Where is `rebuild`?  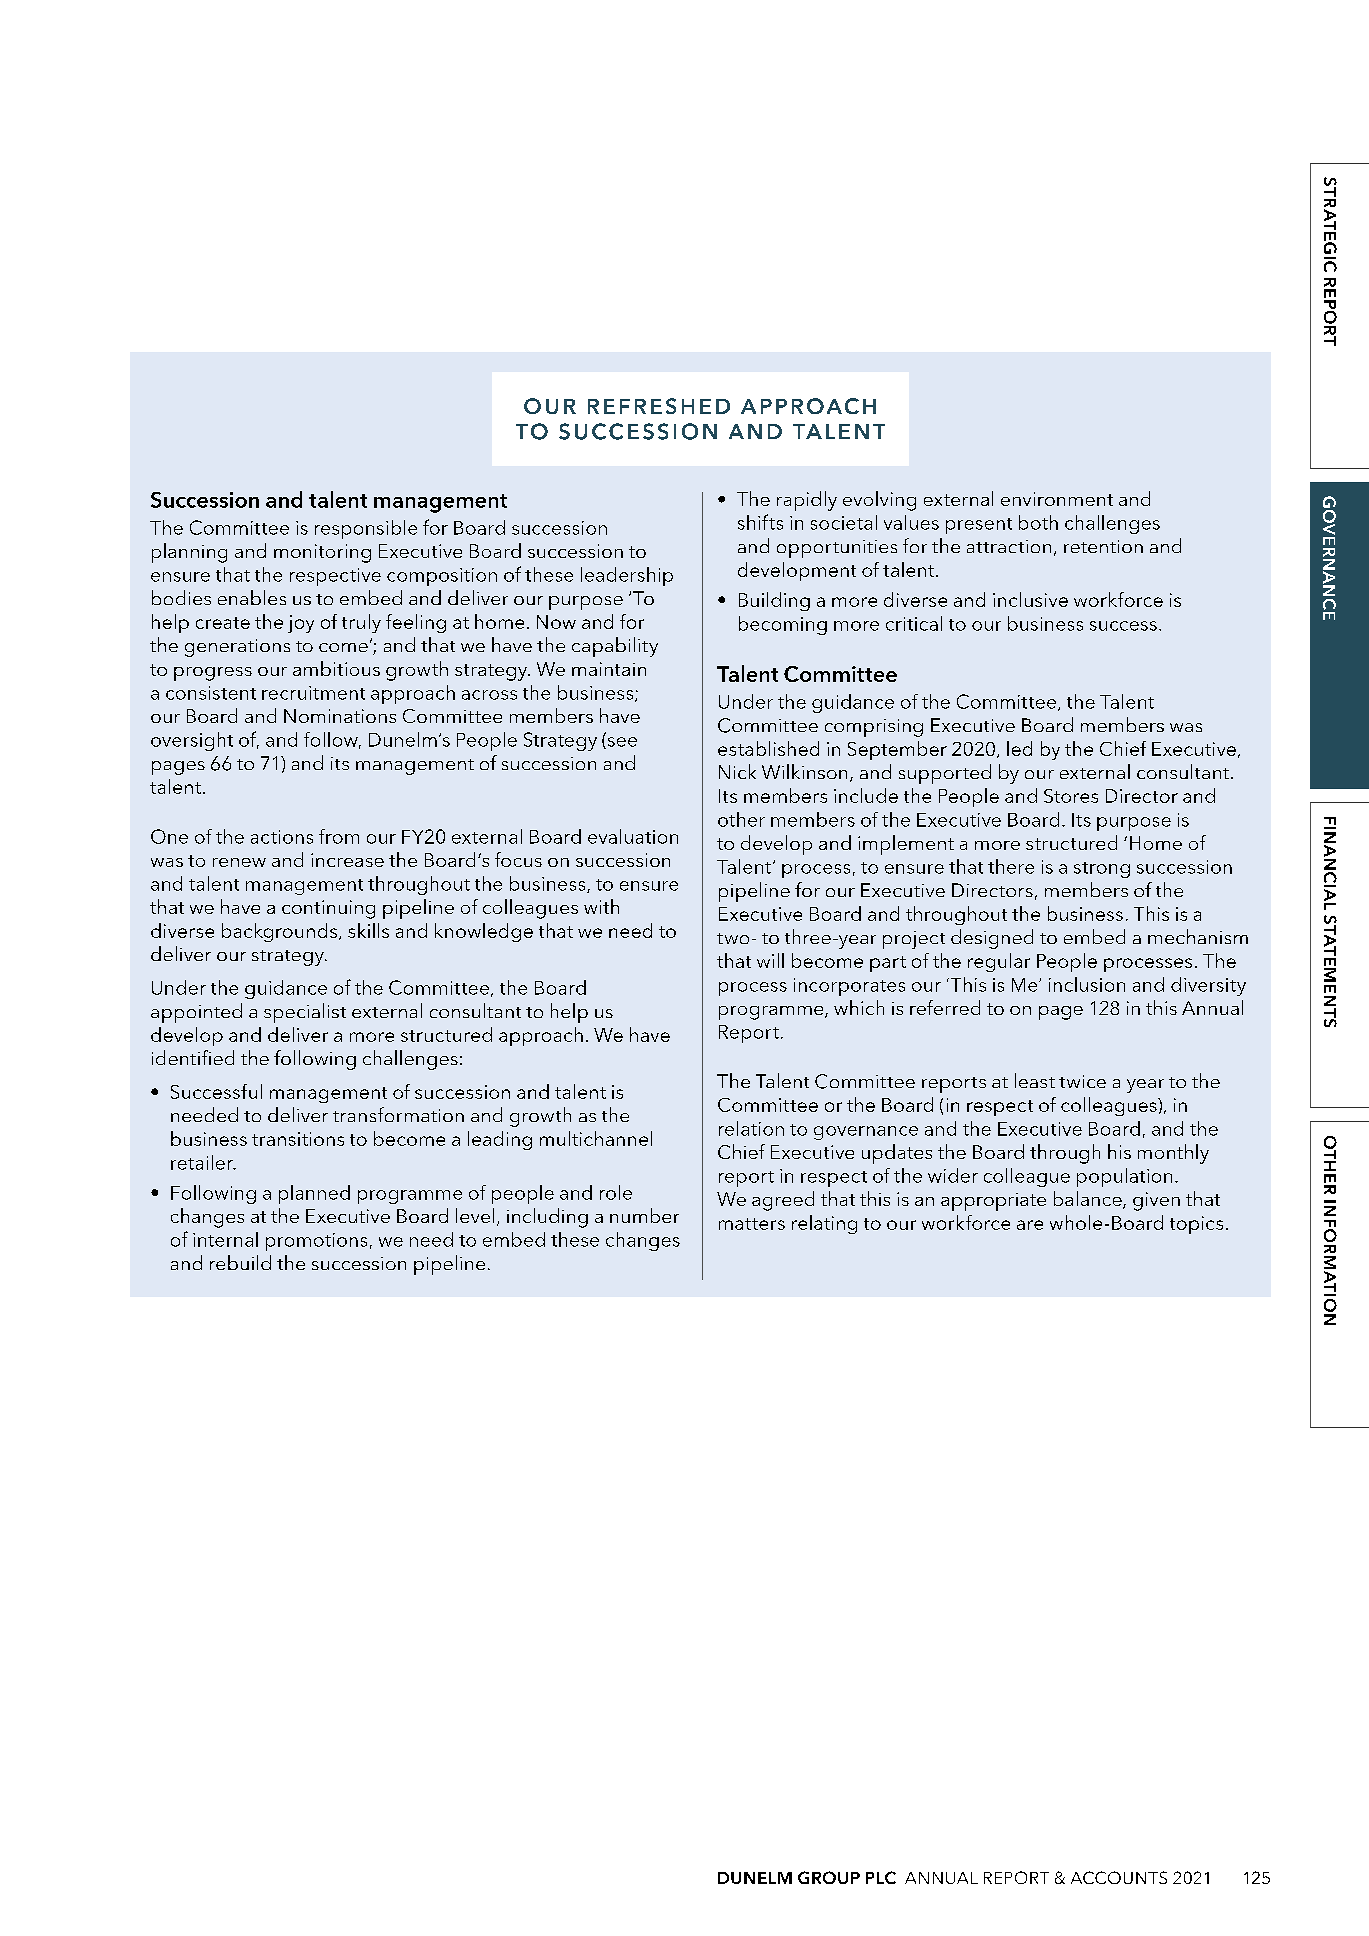 rebuild is located at coordinates (240, 1262).
